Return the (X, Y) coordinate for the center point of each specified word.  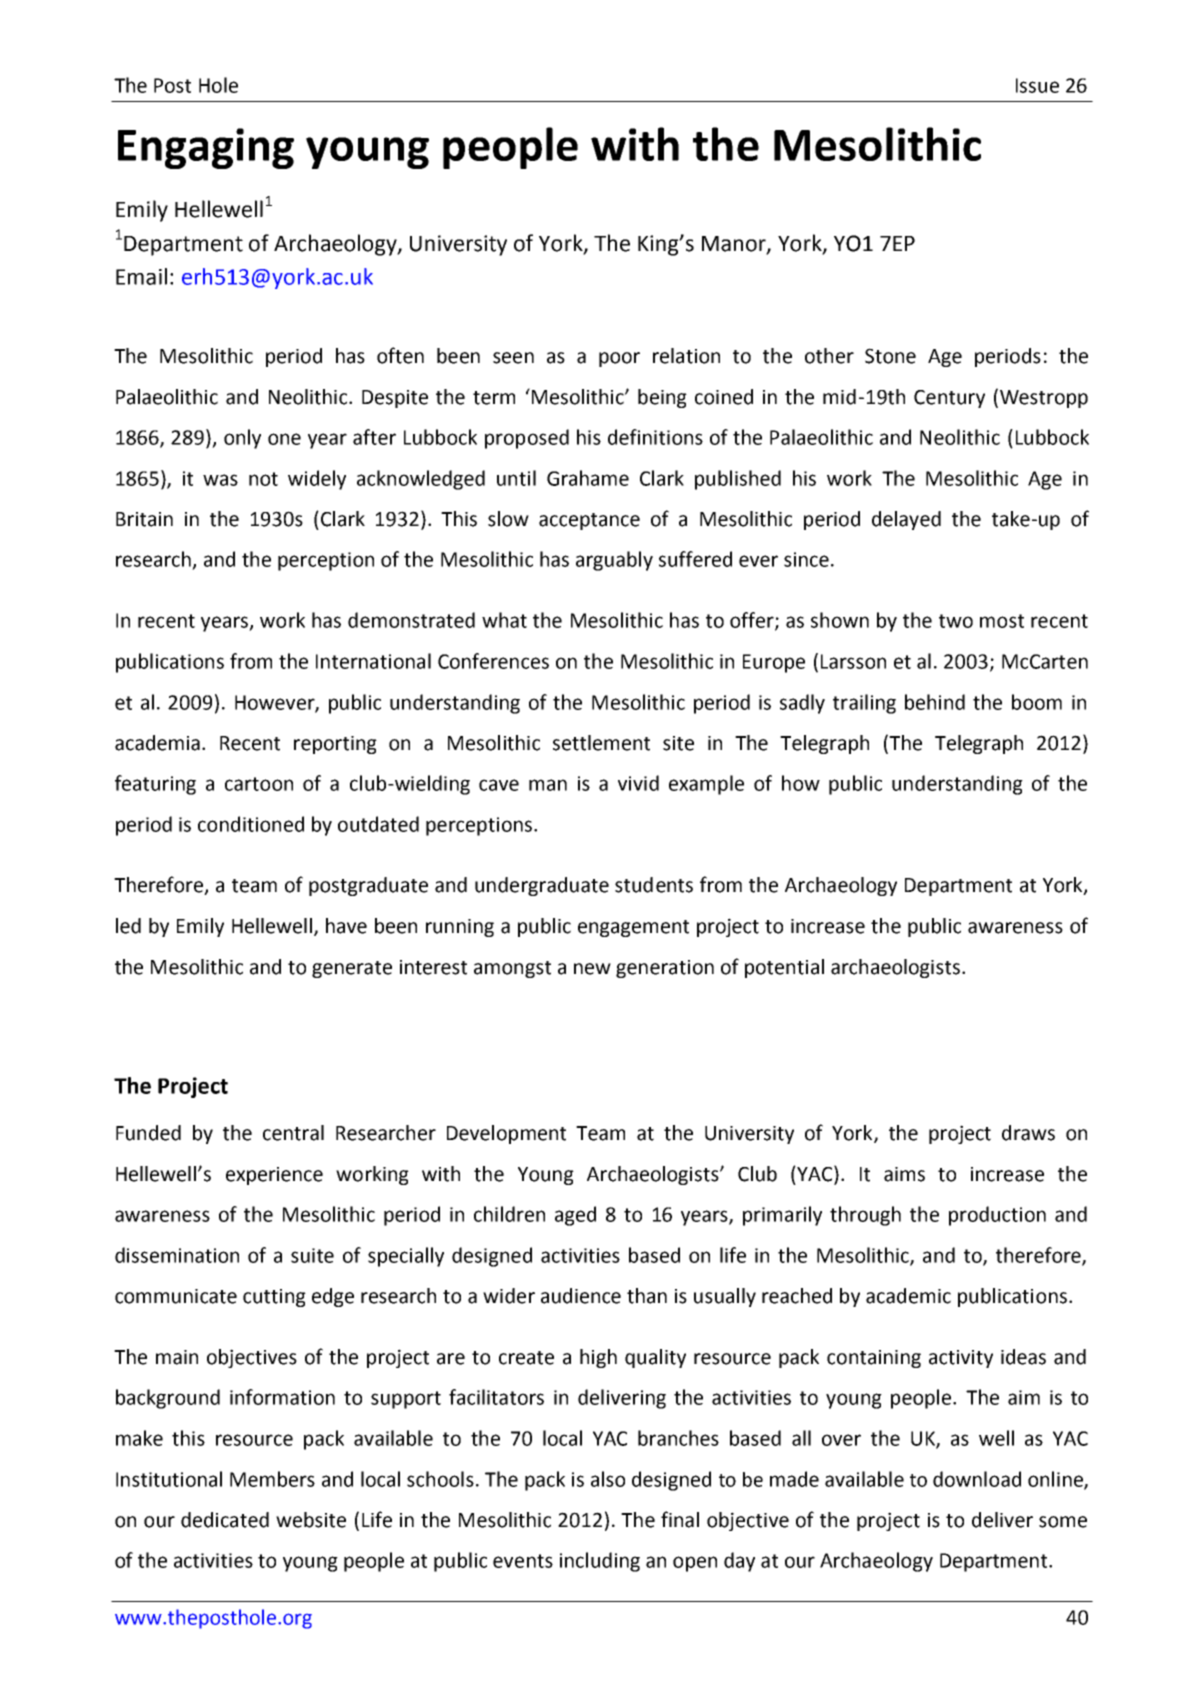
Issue (1037, 85)
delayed (906, 520)
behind (935, 702)
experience (274, 1176)
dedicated (225, 1520)
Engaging (206, 148)
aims (904, 1174)
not (263, 479)
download (977, 1479)
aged (575, 1216)
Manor (735, 244)
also (608, 1479)
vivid (638, 783)
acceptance (589, 521)
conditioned (251, 824)
